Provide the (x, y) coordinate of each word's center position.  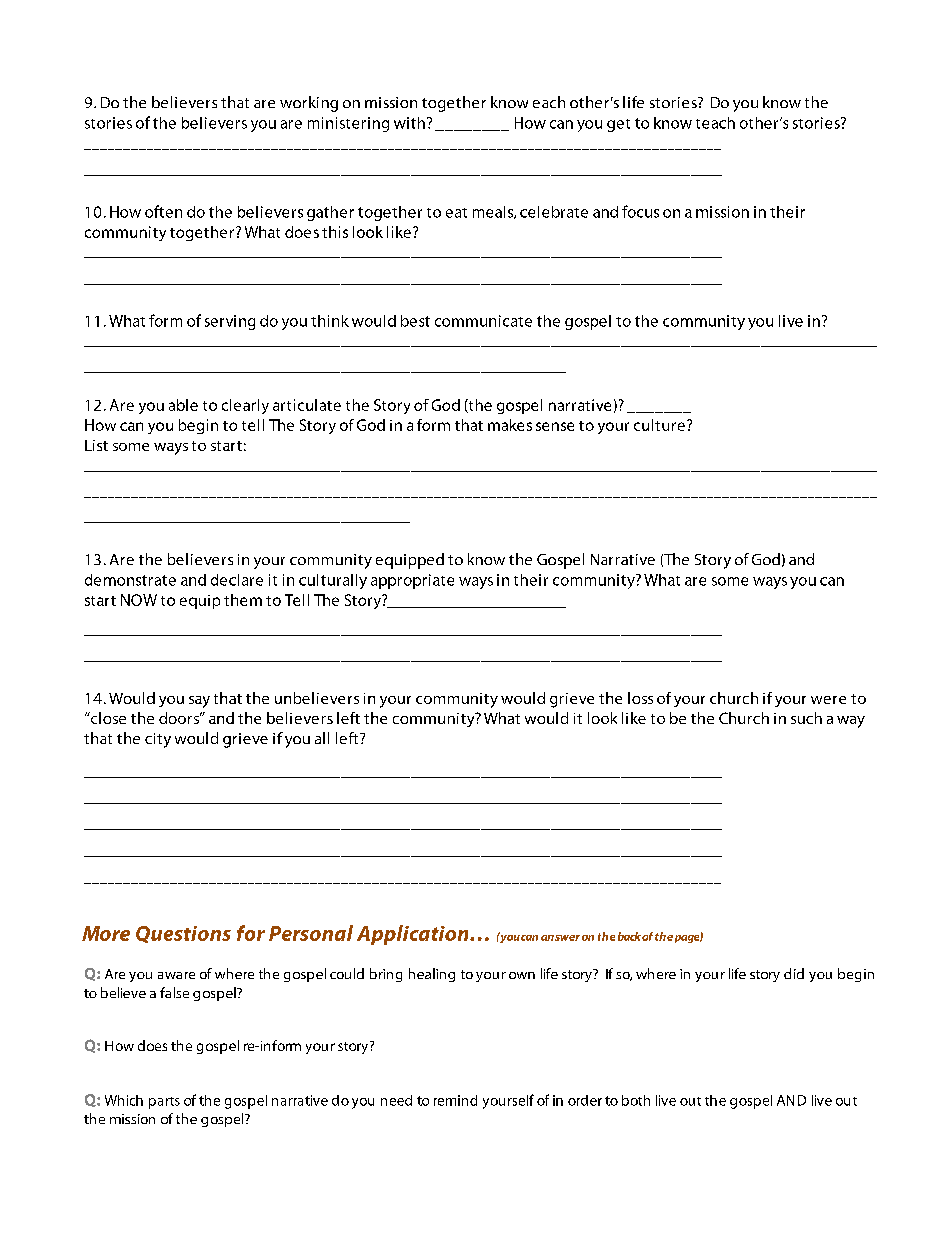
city (158, 740)
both (636, 1100)
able (183, 405)
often (163, 211)
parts (164, 1103)
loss (640, 698)
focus (640, 211)
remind (455, 1100)
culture (659, 425)
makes (510, 425)
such (806, 718)
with (409, 123)
